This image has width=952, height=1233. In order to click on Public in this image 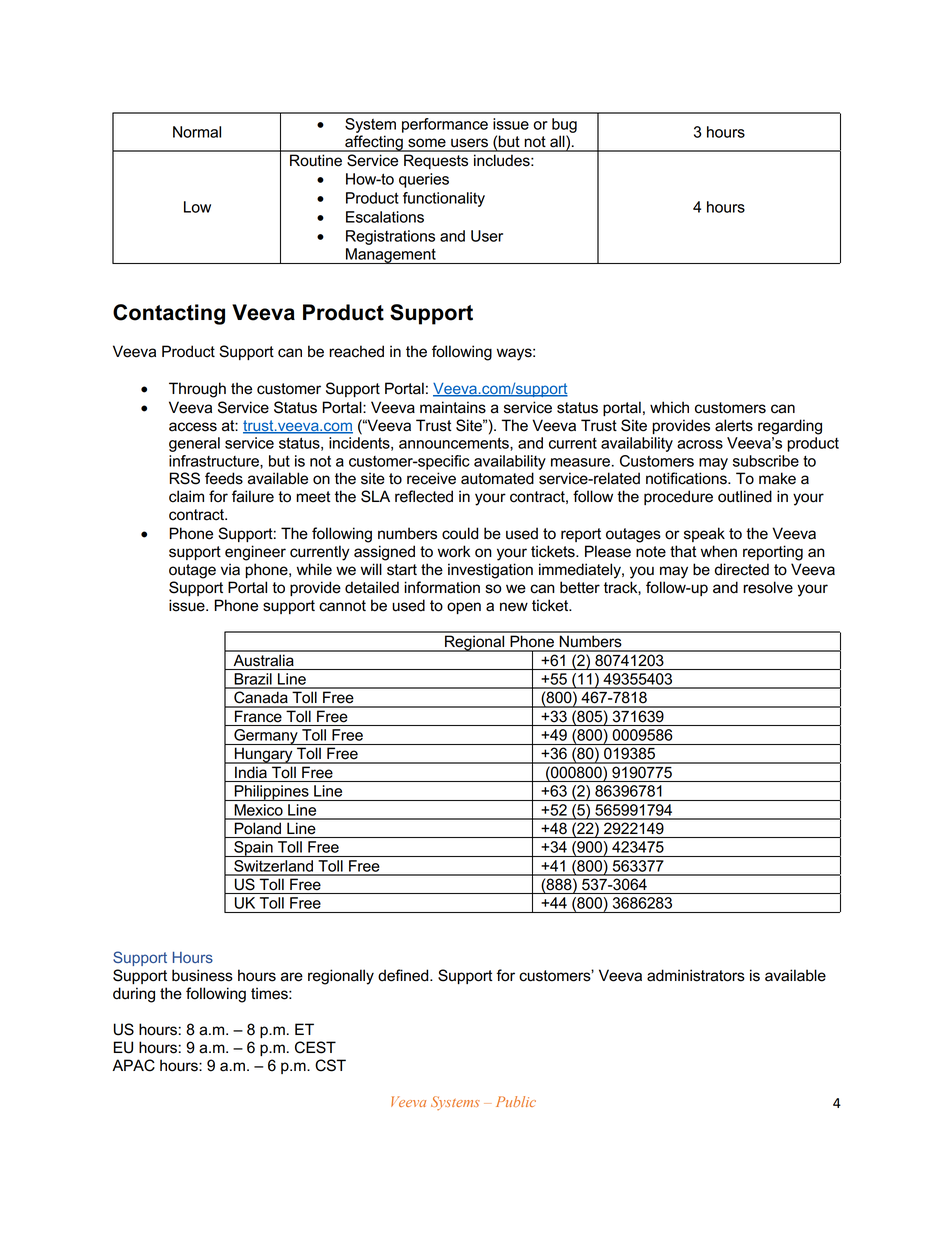, I will do `click(516, 1101)`.
